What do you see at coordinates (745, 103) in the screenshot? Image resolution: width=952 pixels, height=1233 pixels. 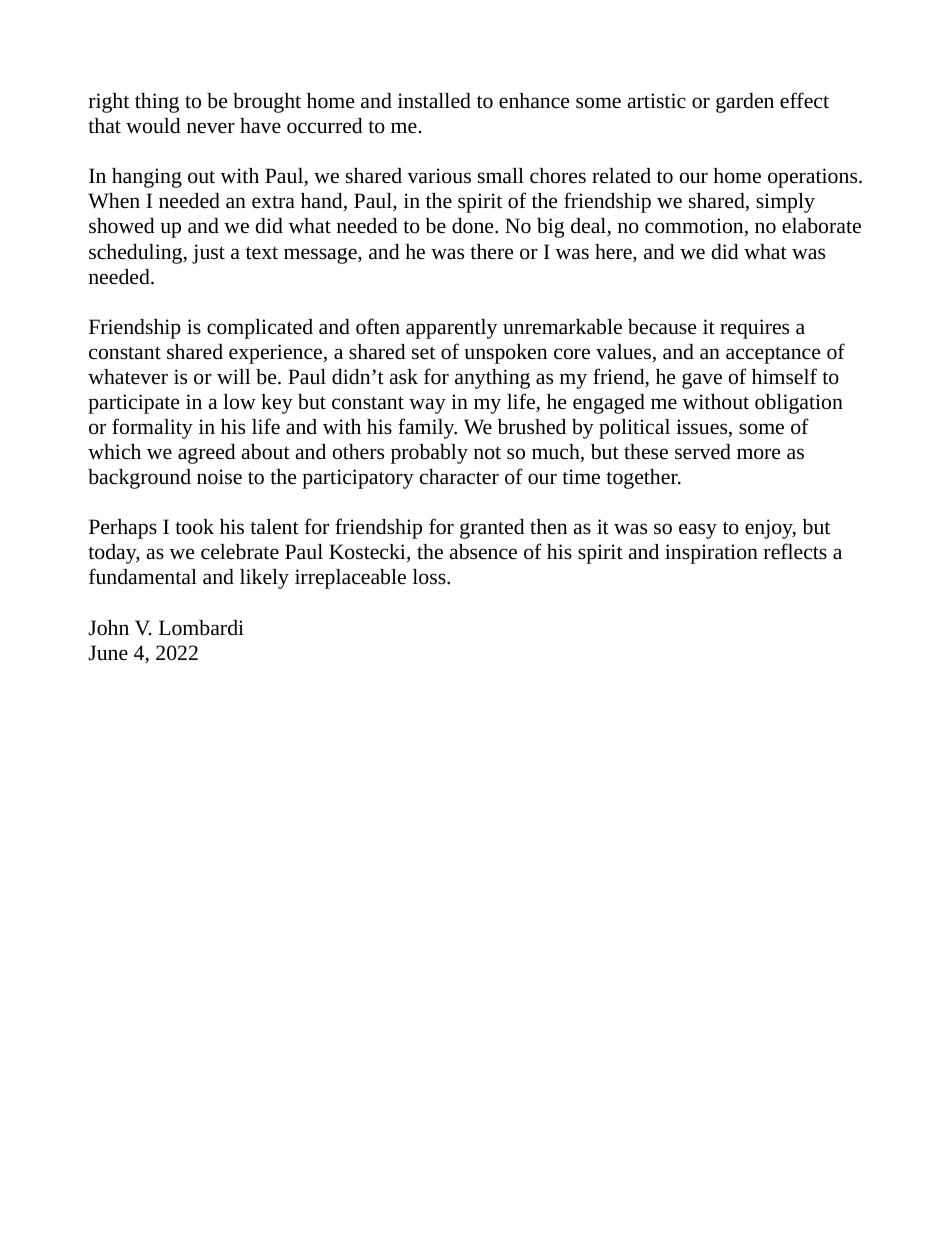 I see `garden` at bounding box center [745, 103].
